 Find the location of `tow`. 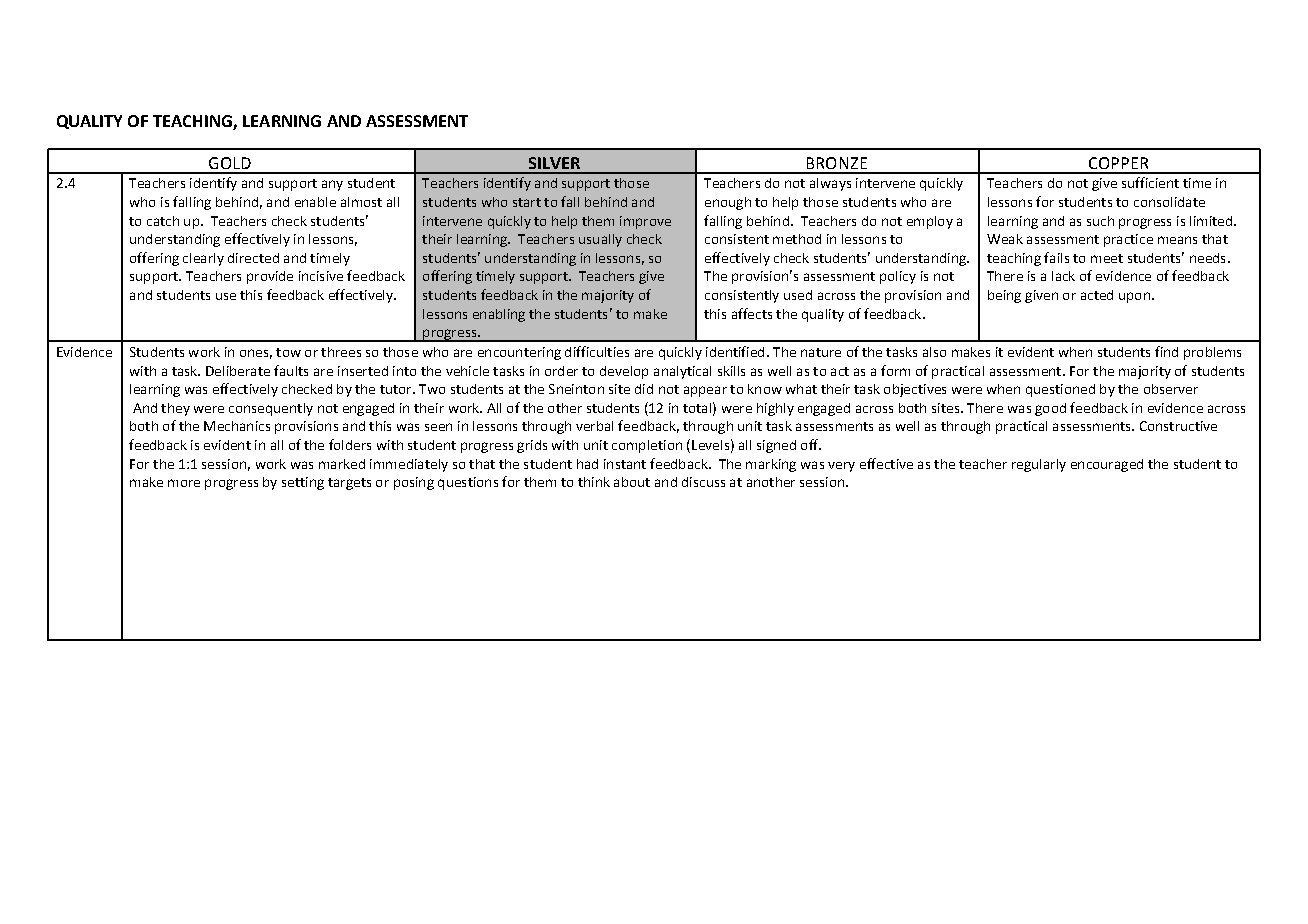

tow is located at coordinates (288, 352).
